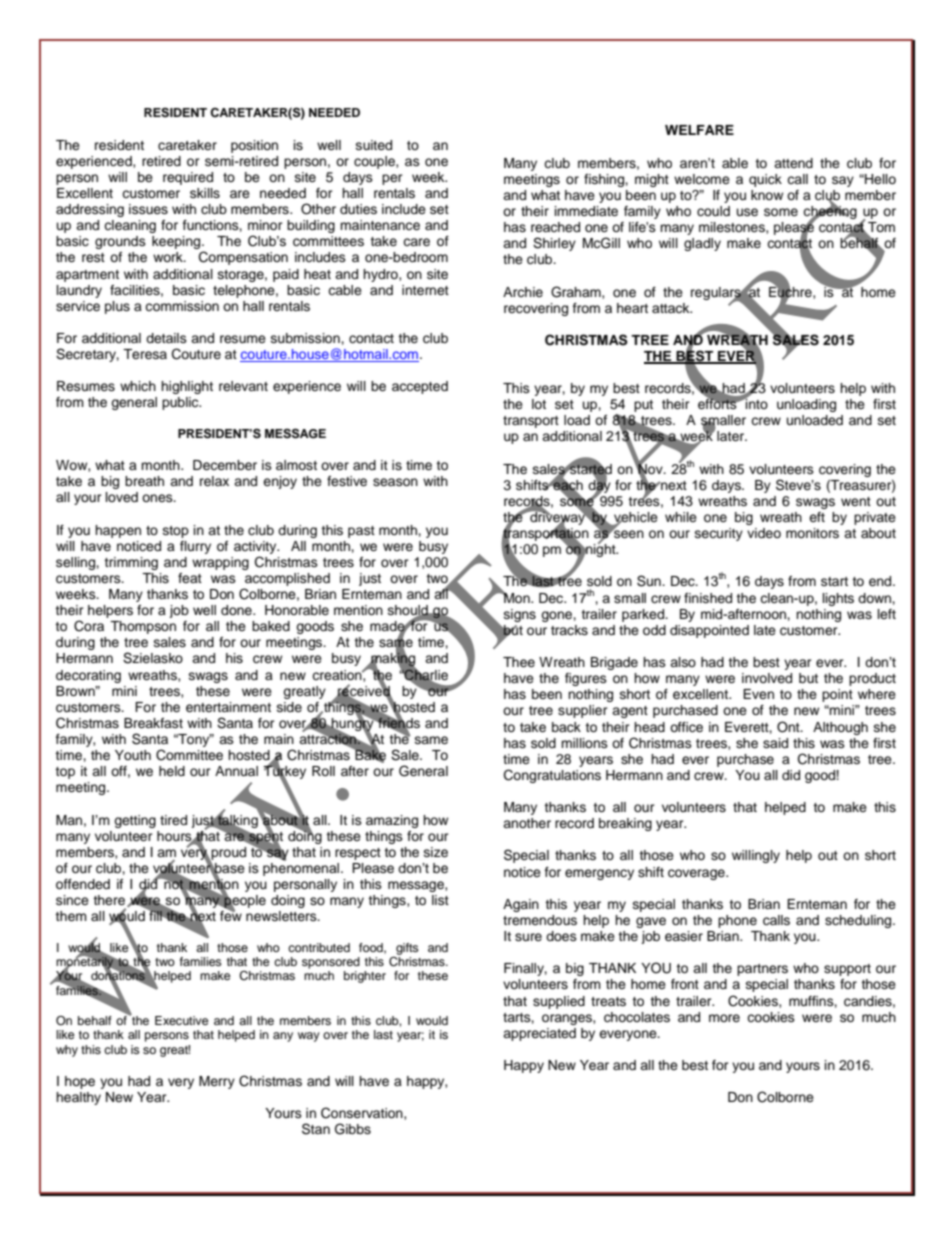 The width and height of the page is (952, 1233). What do you see at coordinates (135, 821) in the page?
I see `getting` at bounding box center [135, 821].
